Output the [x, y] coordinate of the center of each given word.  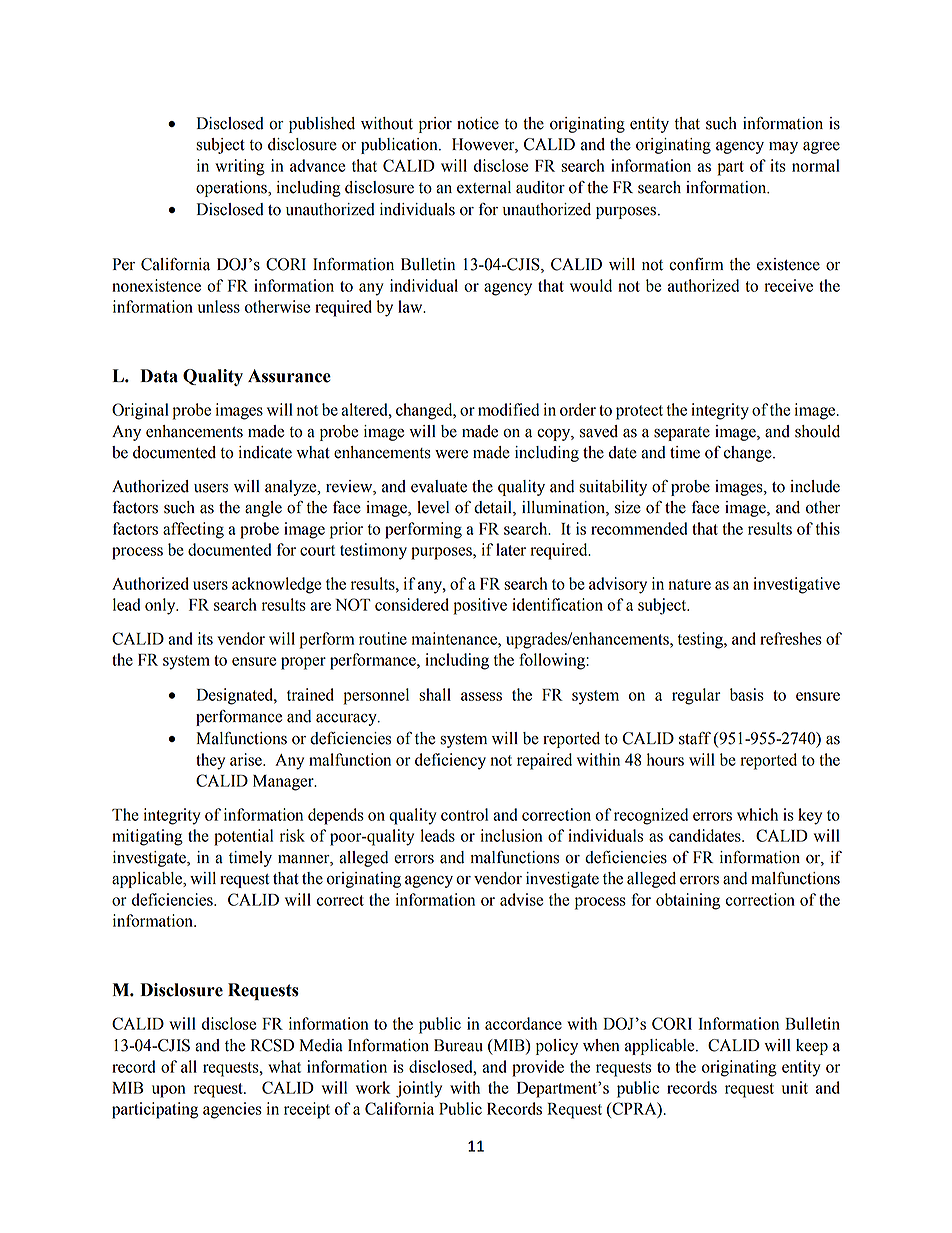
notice [478, 123]
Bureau [458, 1045]
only [161, 606]
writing [240, 167]
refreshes [791, 638]
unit [795, 1087]
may [783, 148]
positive [480, 606]
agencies [232, 1110]
